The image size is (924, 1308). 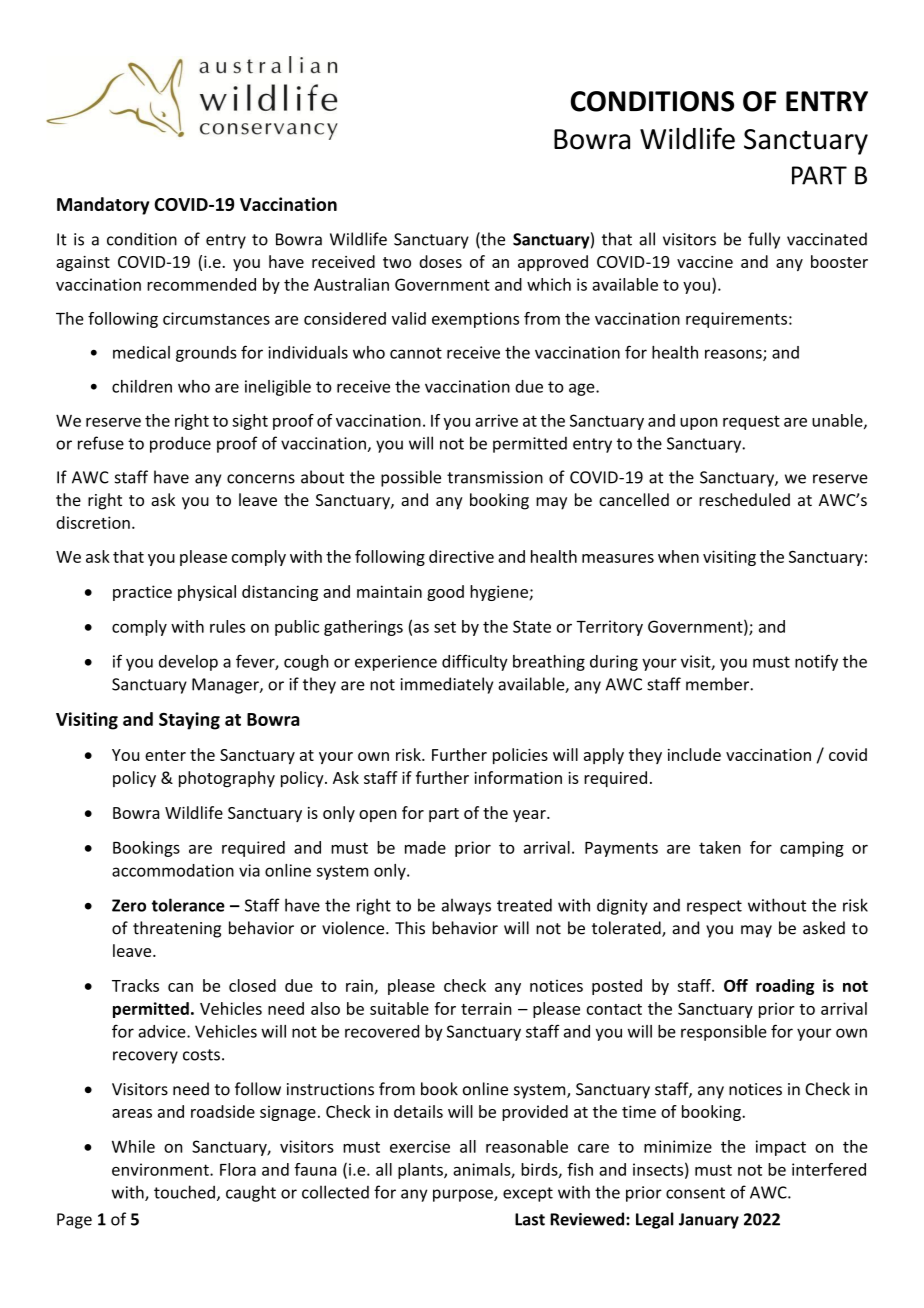 What do you see at coordinates (189, 721) in the page?
I see `Staying` at bounding box center [189, 721].
